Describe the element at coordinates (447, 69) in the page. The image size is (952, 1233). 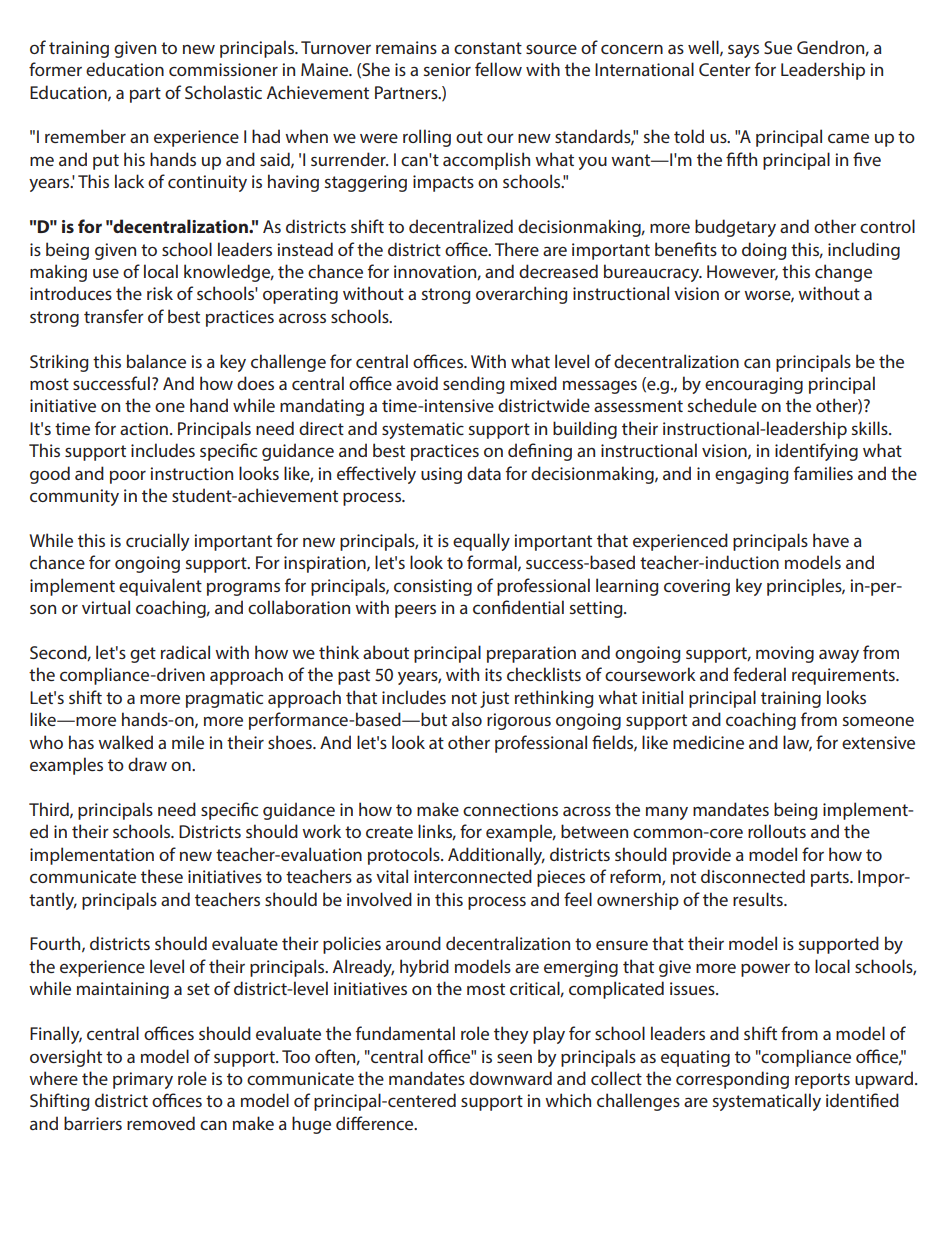
I see `senior` at that location.
